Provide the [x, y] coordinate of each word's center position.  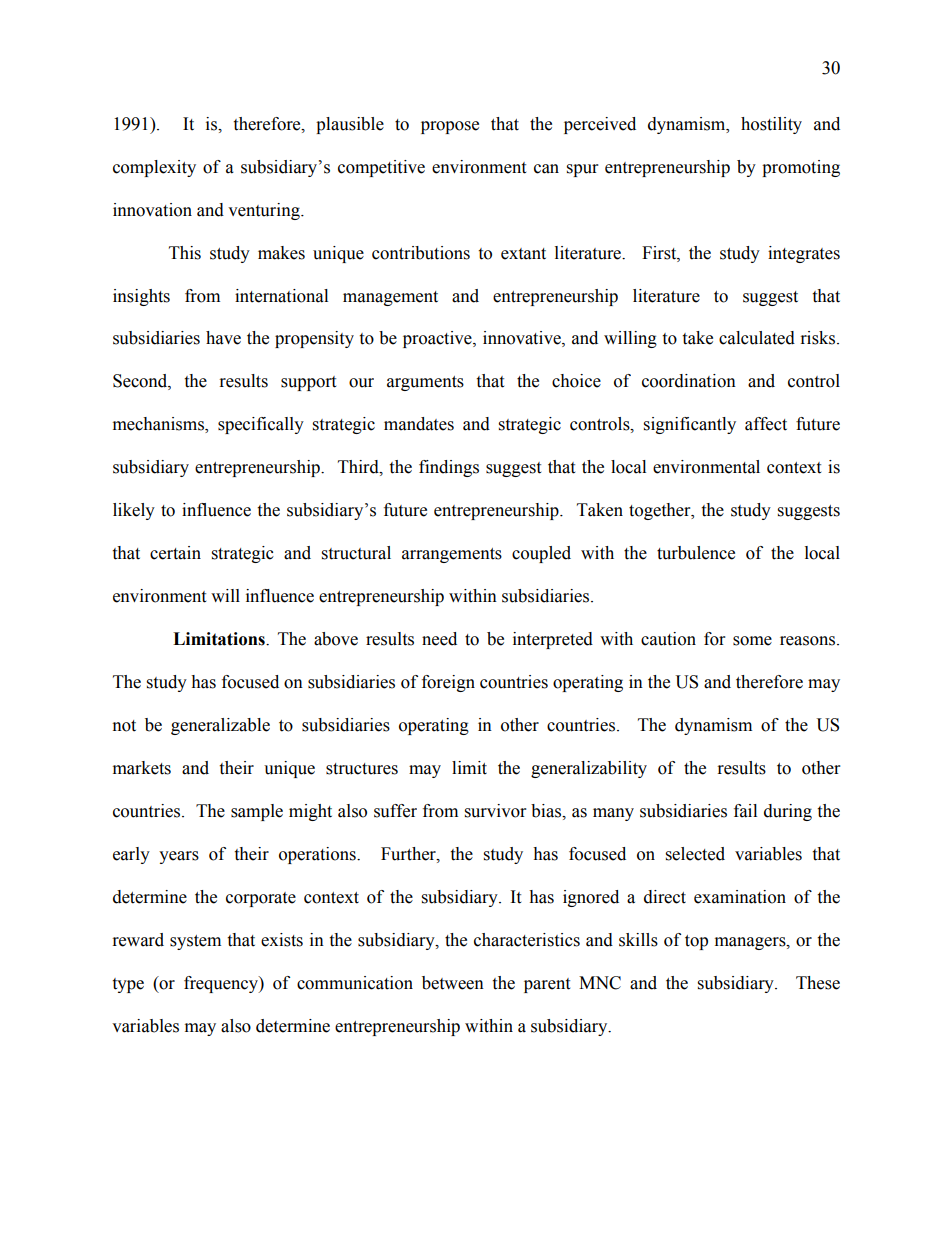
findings [449, 468]
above [336, 639]
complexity [154, 168]
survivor [495, 811]
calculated [757, 338]
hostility [771, 125]
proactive [438, 339]
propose [450, 127]
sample [257, 812]
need [439, 639]
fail [745, 811]
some [752, 641]
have [223, 338]
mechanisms [159, 425]
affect [766, 424]
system [195, 942]
